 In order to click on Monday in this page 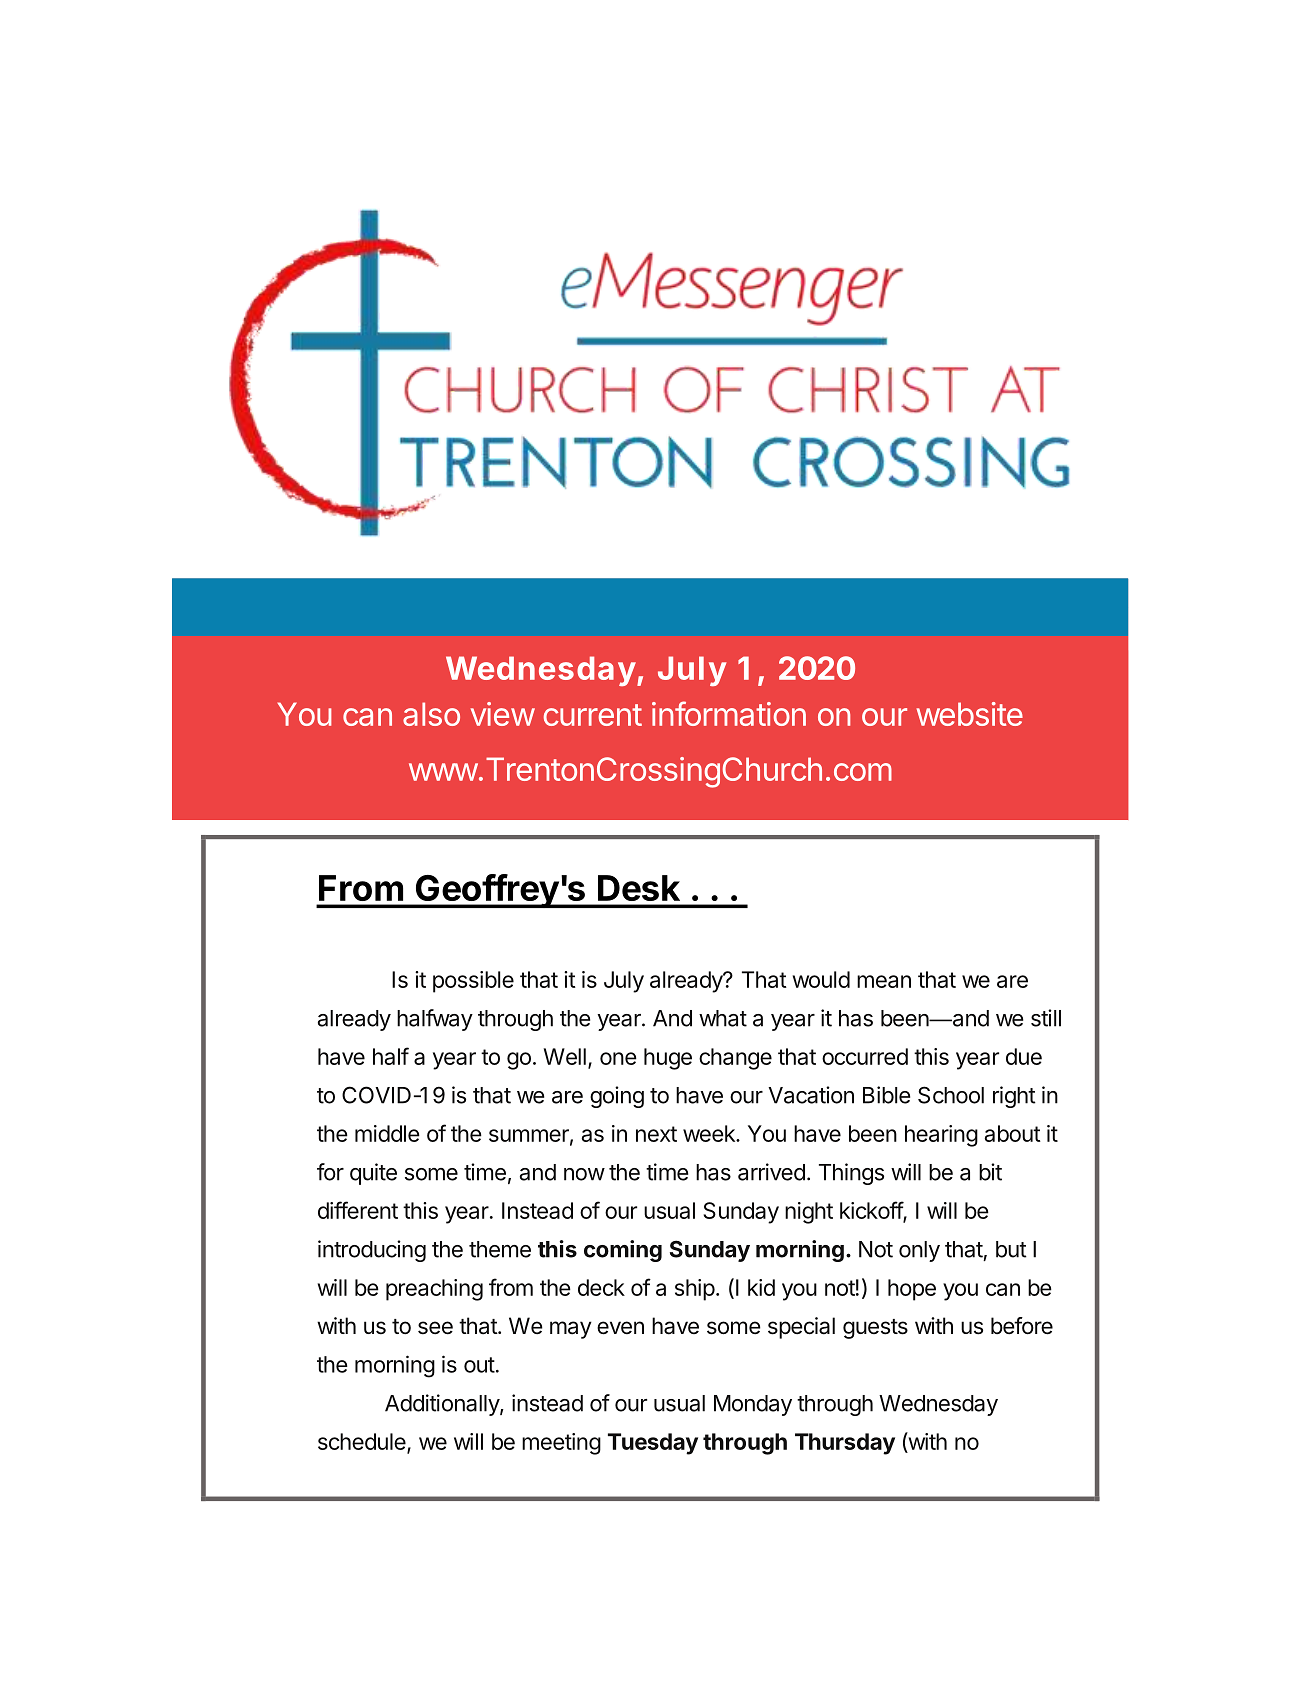, I will do `click(753, 1405)`.
